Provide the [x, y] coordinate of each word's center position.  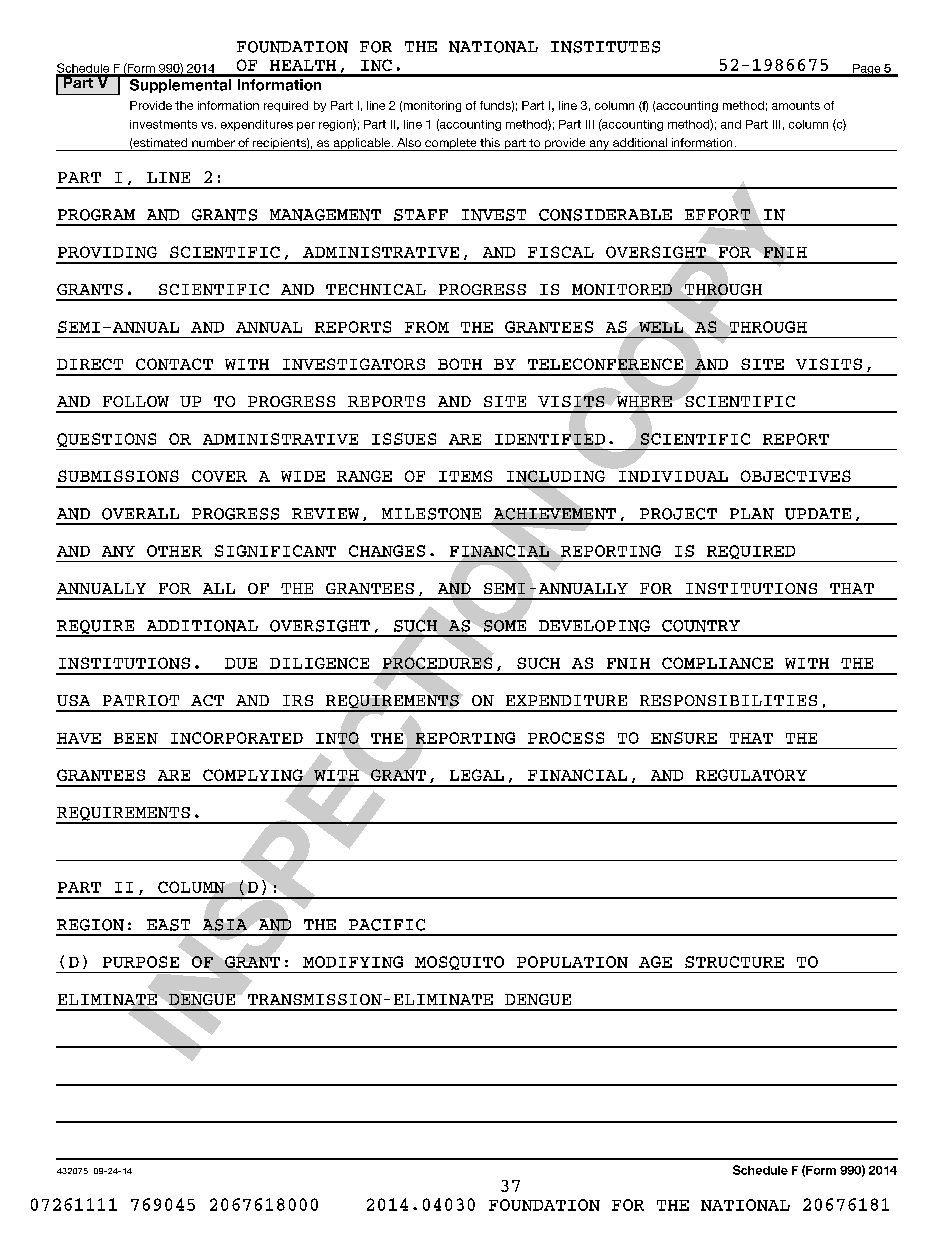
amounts [796, 105]
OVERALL [140, 514]
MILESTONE [431, 514]
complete [451, 144]
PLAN [752, 514]
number [213, 142]
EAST [168, 925]
